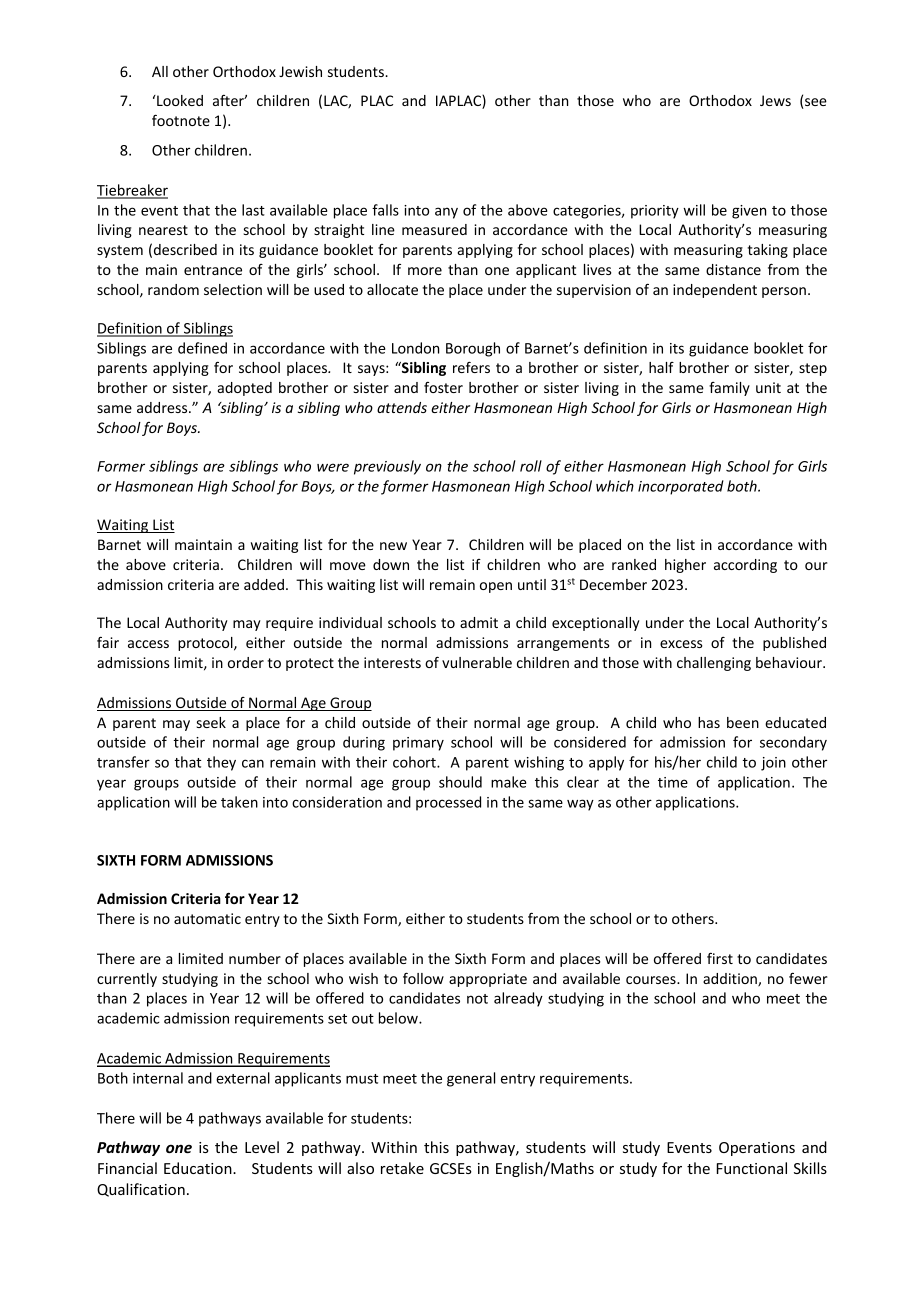 The width and height of the screenshot is (924, 1308). Describe the element at coordinates (148, 644) in the screenshot. I see `access` at that location.
